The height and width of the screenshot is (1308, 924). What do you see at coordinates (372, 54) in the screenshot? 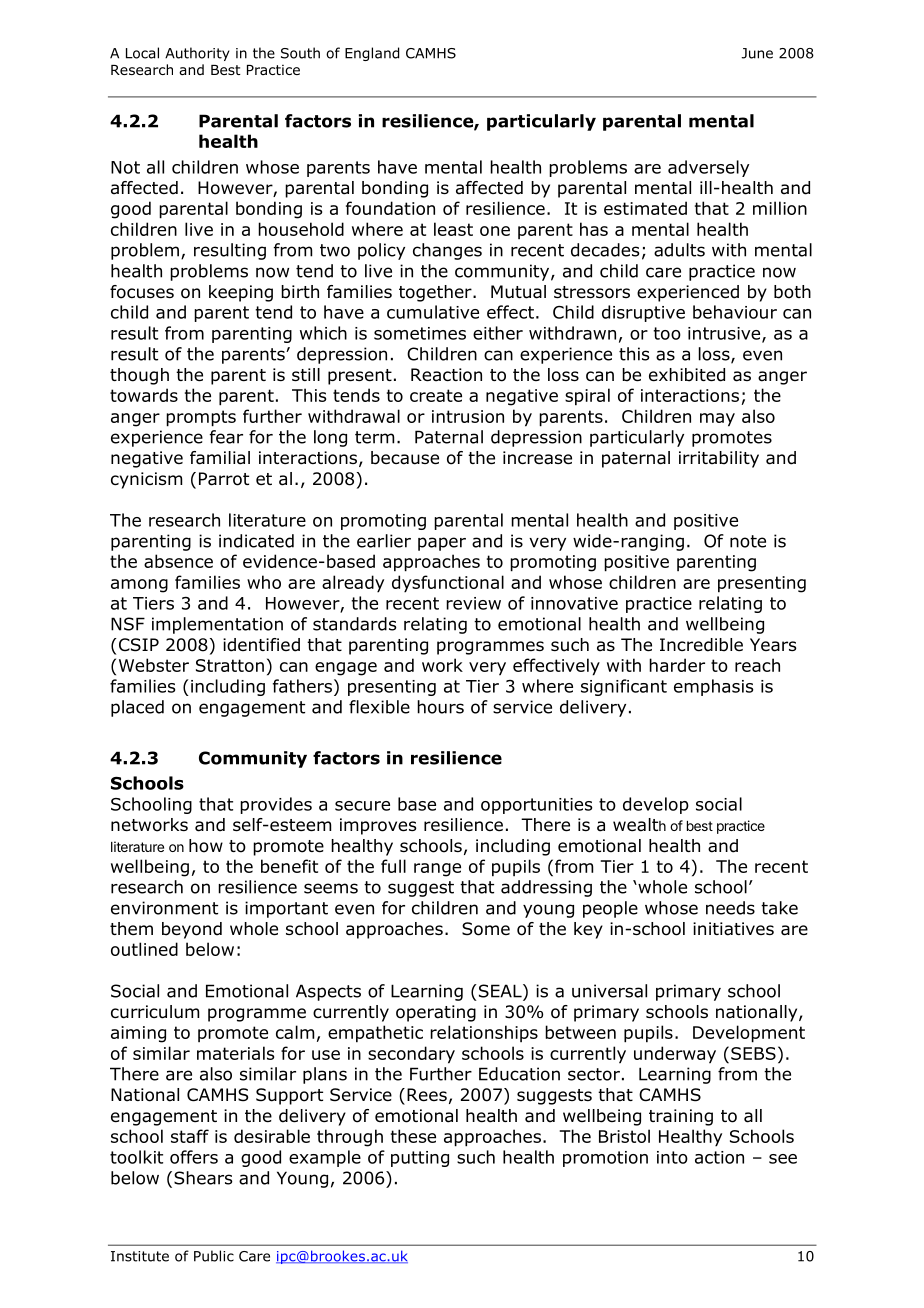
I see `England` at bounding box center [372, 54].
